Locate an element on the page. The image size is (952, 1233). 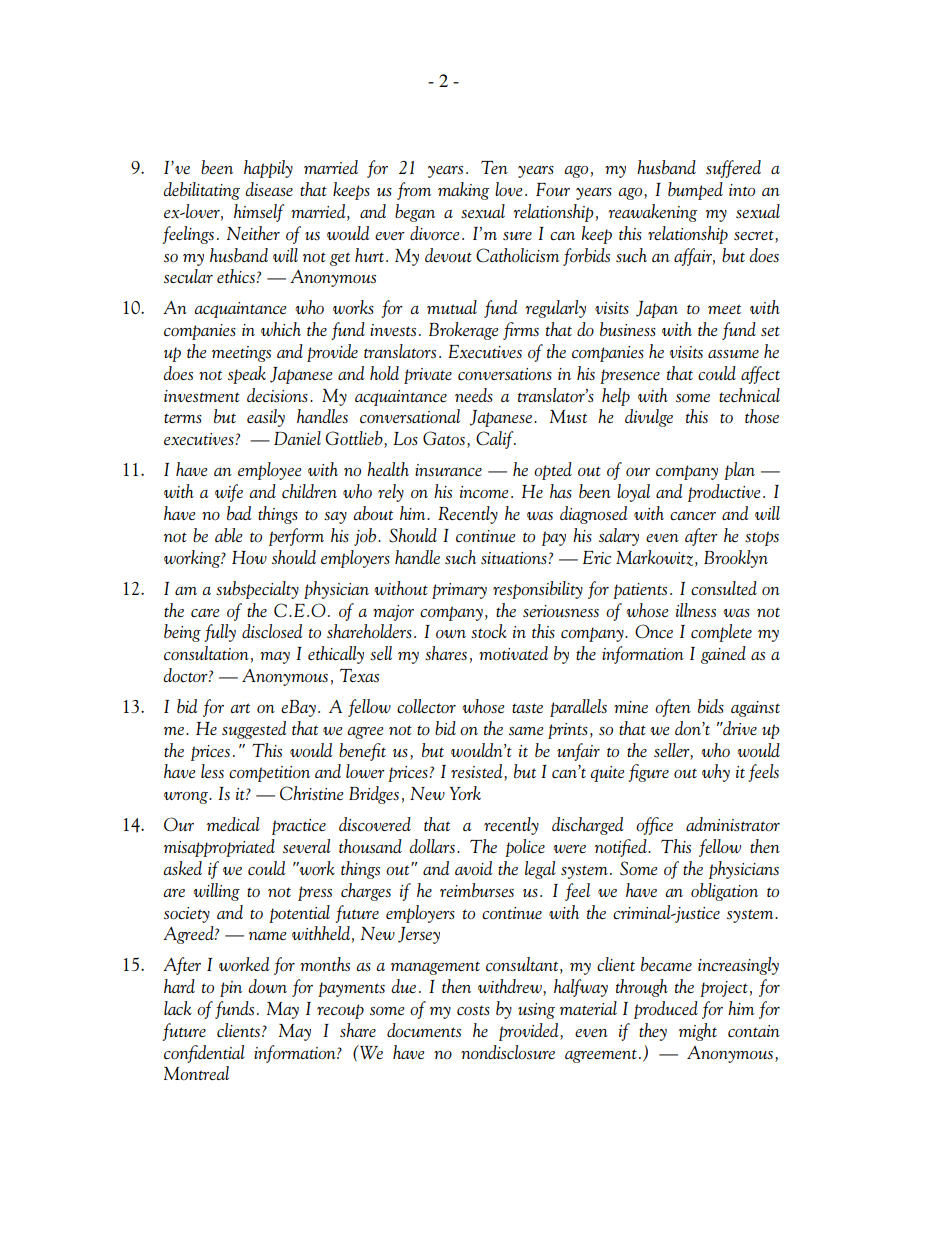
making is located at coordinates (463, 191).
